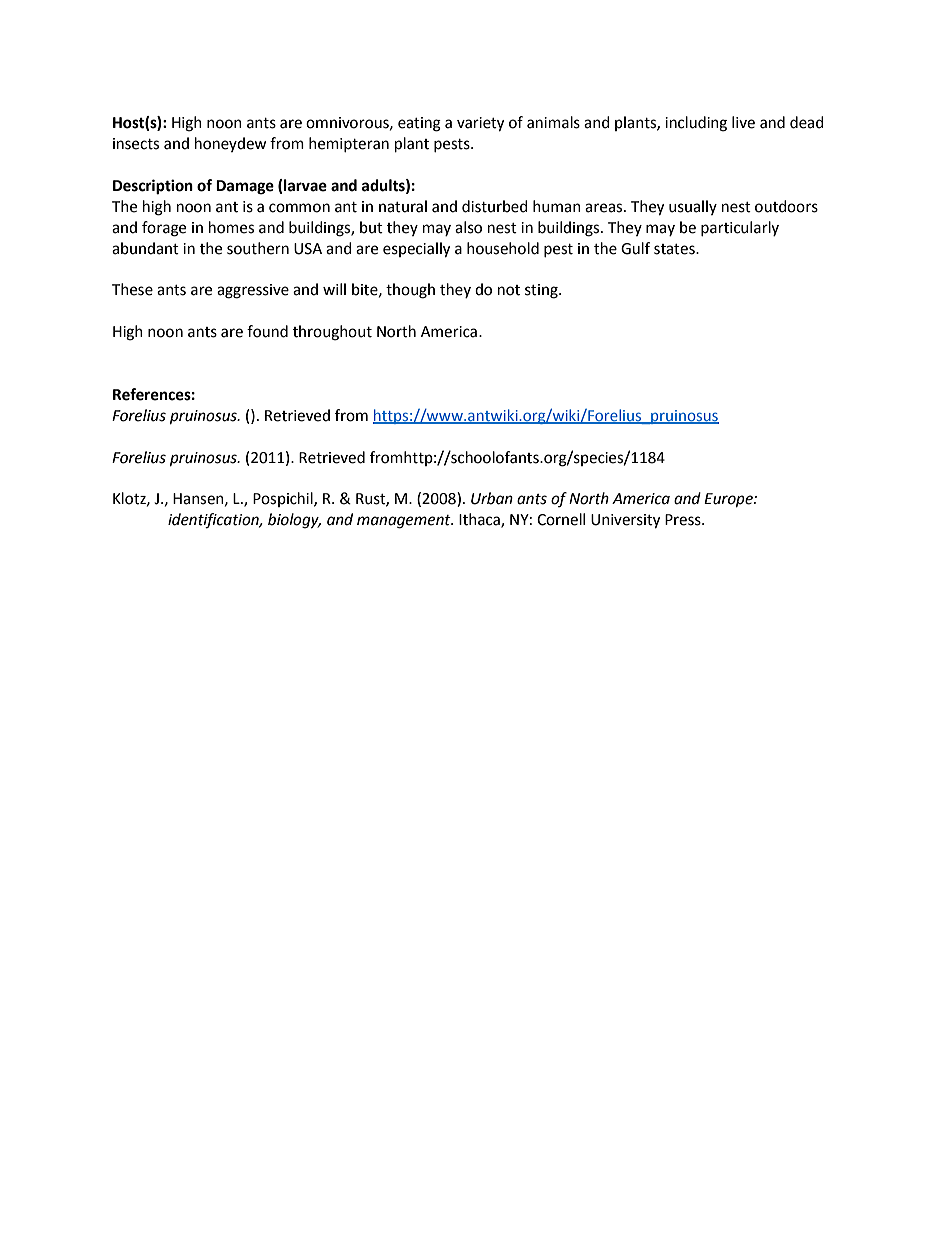  What do you see at coordinates (294, 521) in the screenshot?
I see `biology` at bounding box center [294, 521].
